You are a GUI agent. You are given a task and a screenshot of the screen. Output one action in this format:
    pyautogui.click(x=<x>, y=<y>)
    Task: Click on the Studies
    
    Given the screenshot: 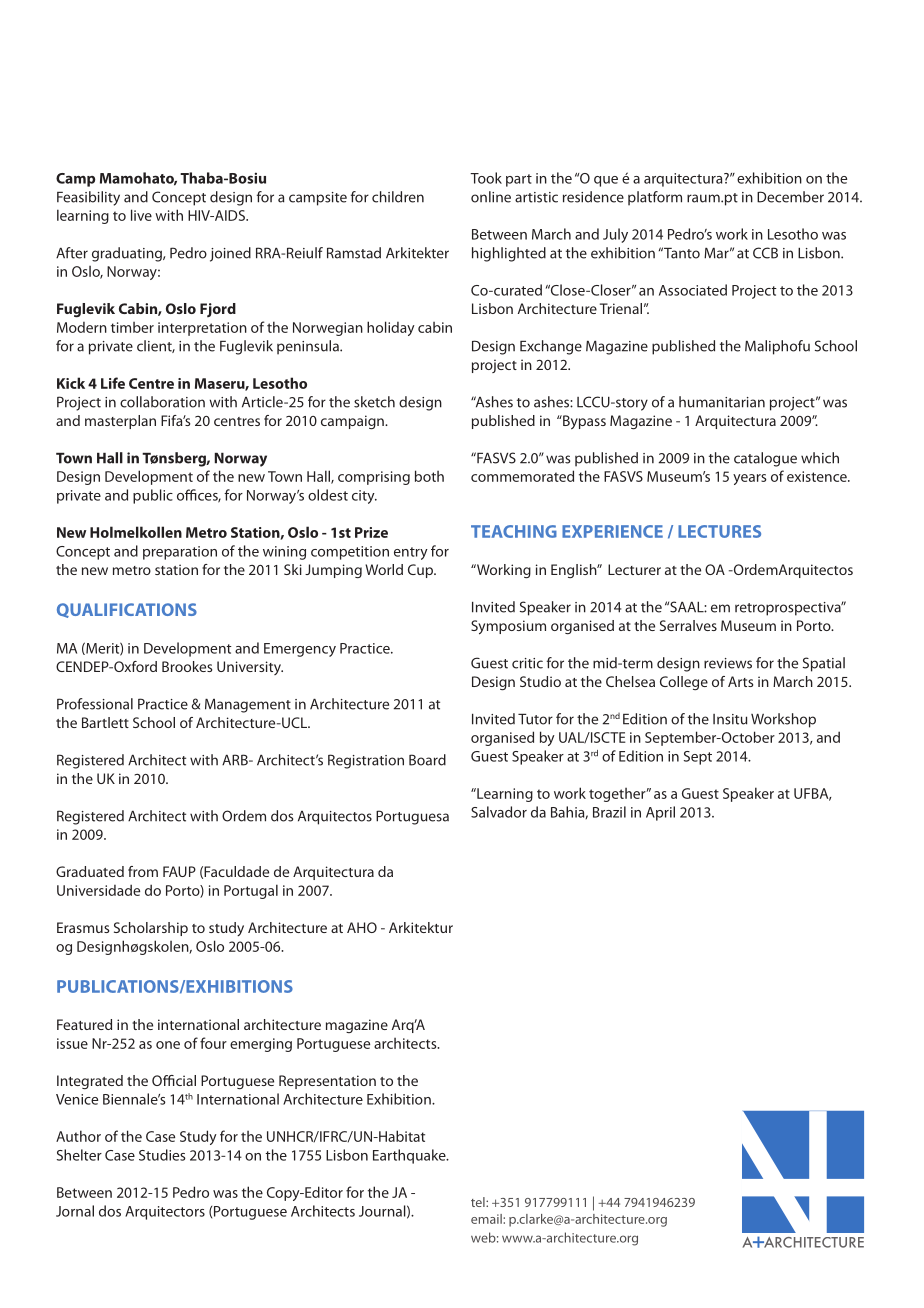 What is the action you would take?
    pyautogui.click(x=162, y=1155)
